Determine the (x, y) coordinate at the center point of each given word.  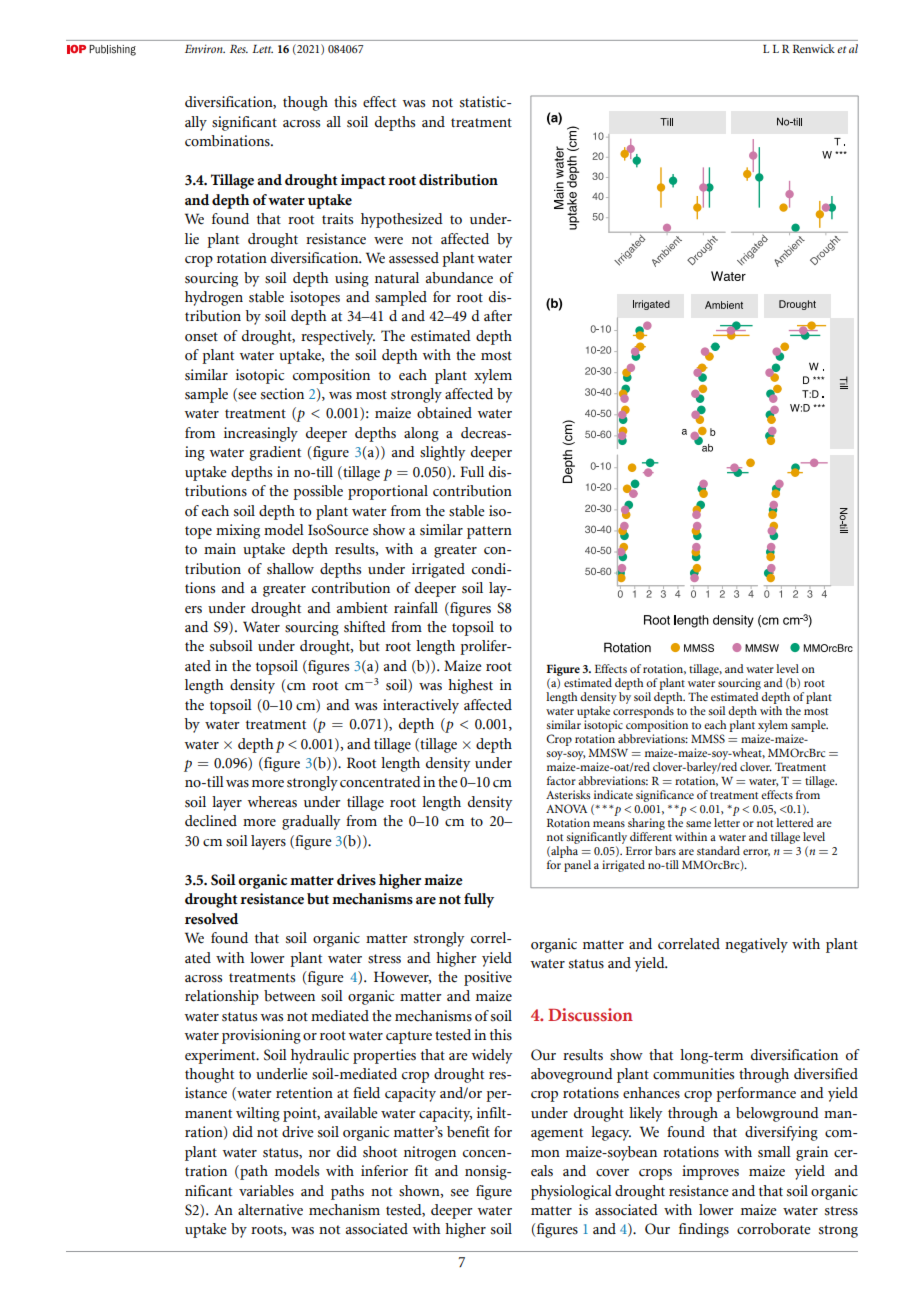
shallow (290, 569)
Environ (205, 48)
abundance (459, 278)
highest (470, 686)
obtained (444, 413)
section (282, 394)
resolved (211, 919)
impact (363, 181)
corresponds (643, 713)
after (498, 316)
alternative (270, 1210)
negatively (756, 945)
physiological (571, 1192)
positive (488, 978)
